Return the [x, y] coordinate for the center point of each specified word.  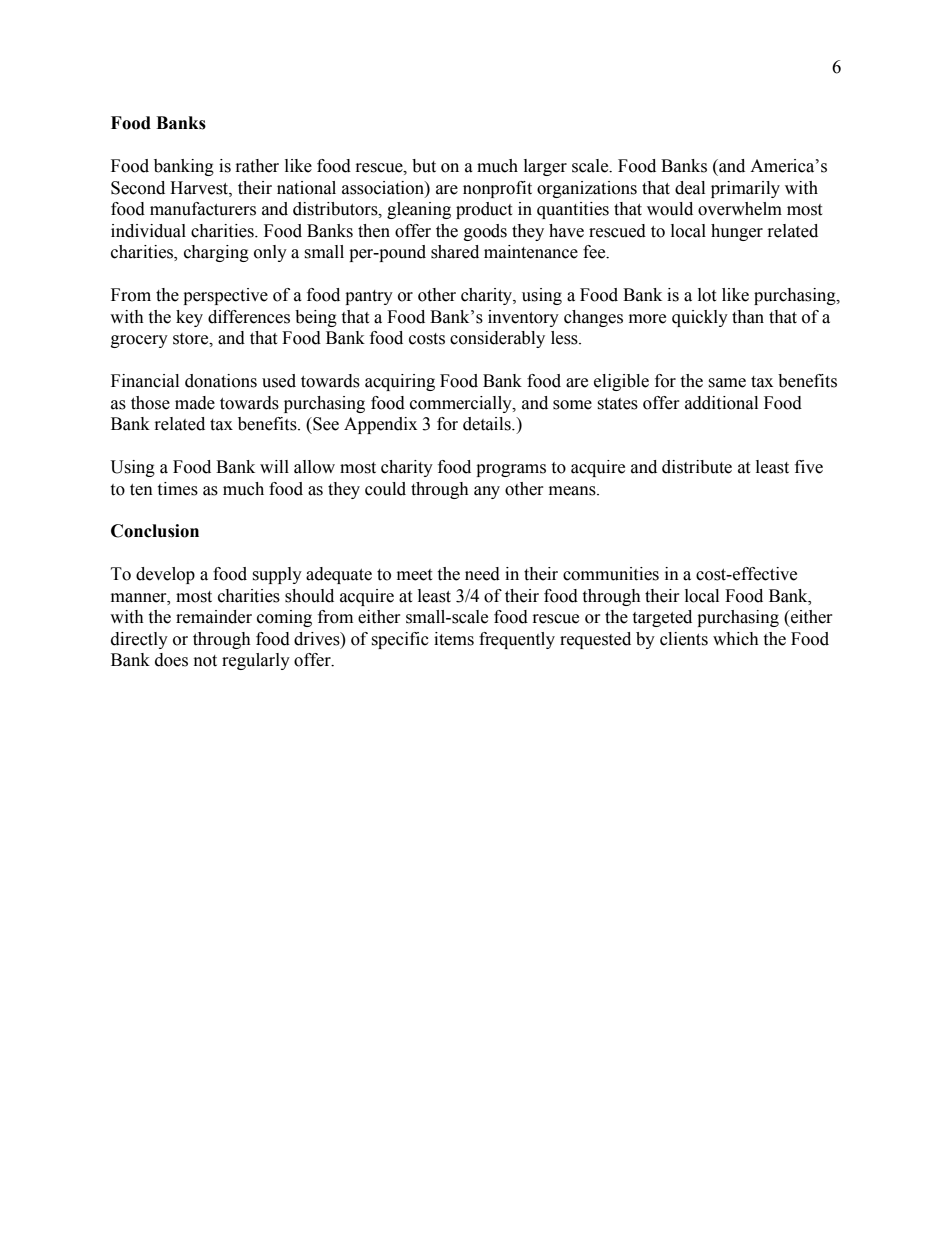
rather [257, 166]
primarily [745, 189]
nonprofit [497, 189]
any [487, 492]
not [205, 661]
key [189, 318]
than [748, 317]
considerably [497, 339]
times [177, 489]
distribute [697, 467]
